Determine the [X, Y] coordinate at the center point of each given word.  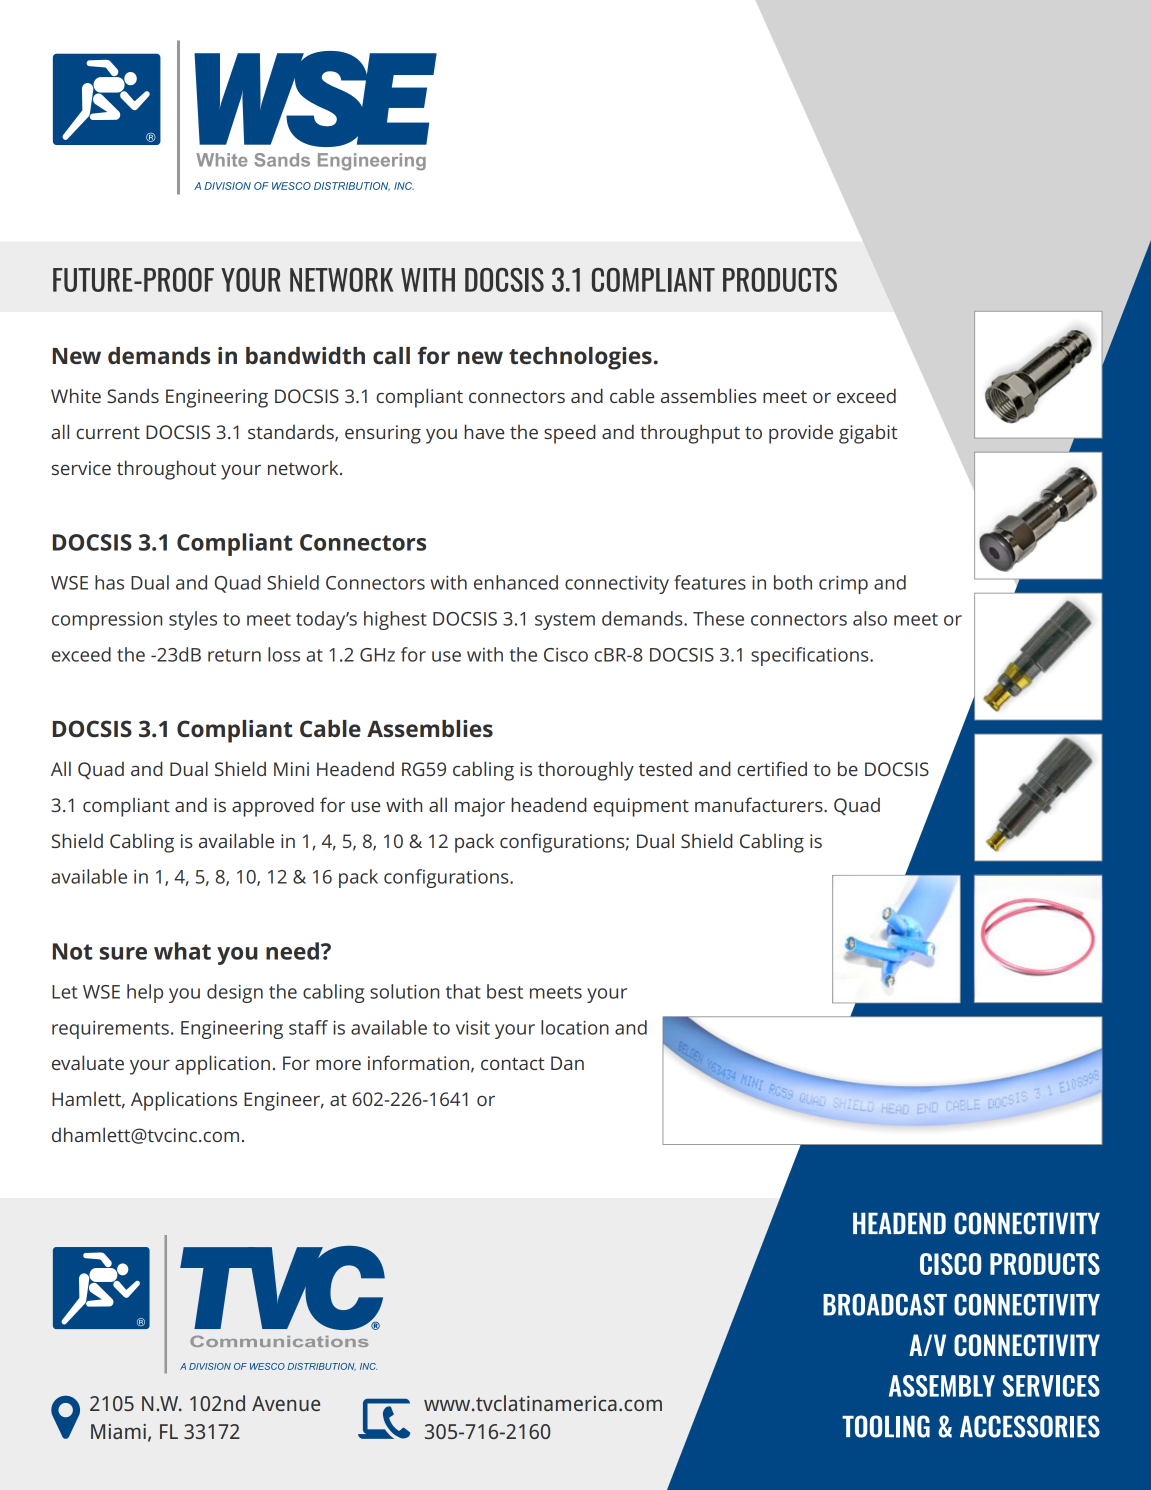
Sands [133, 395]
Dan [567, 1063]
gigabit [868, 434]
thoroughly [586, 771]
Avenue [286, 1403]
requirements [110, 1030]
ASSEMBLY [942, 1386]
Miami [118, 1431]
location [575, 1027]
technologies [580, 358]
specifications [811, 656]
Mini [291, 769]
